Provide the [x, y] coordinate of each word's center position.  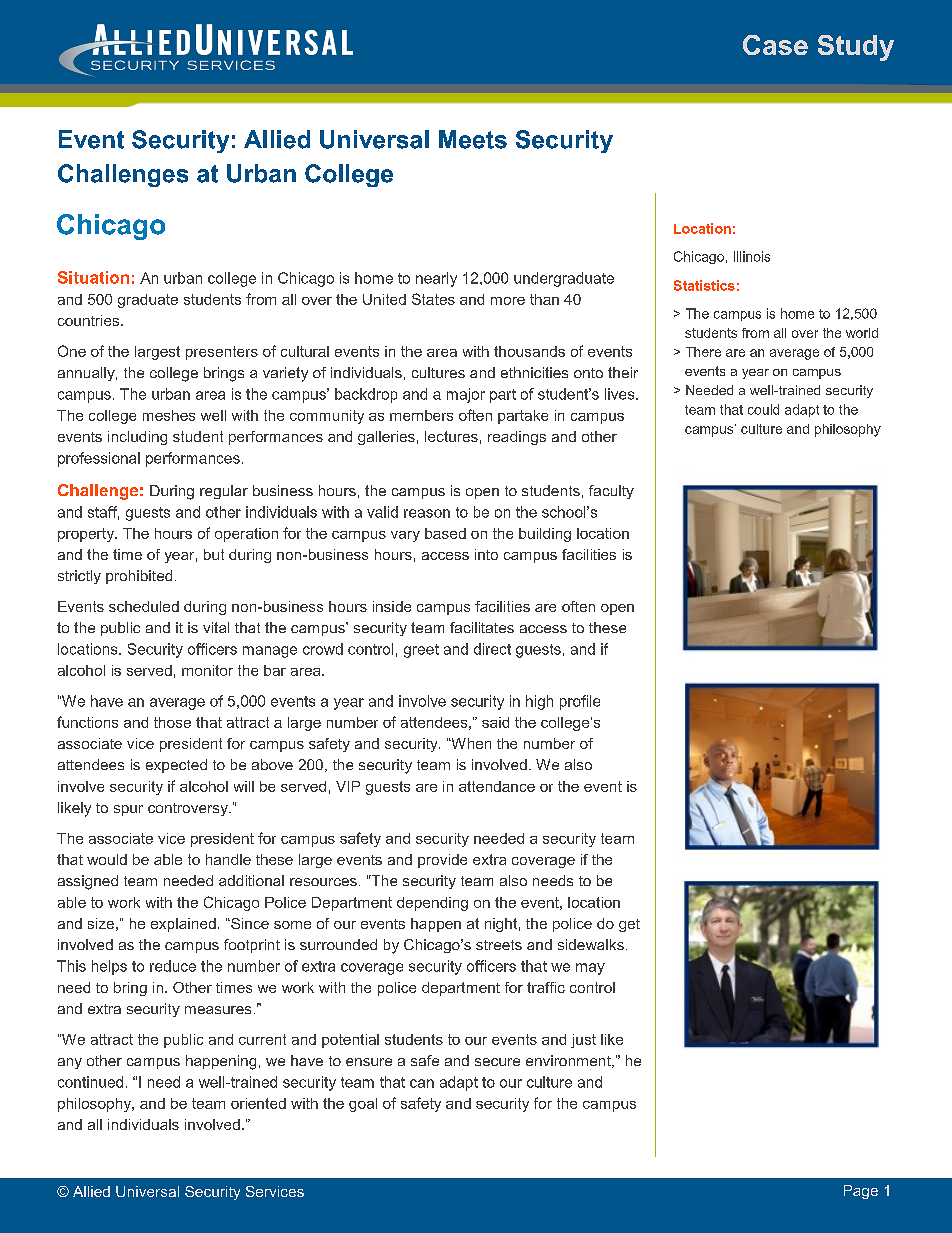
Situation [93, 277]
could [763, 409]
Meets [473, 139]
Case [775, 45]
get [629, 925]
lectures [451, 436]
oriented [258, 1103]
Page [861, 1192]
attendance [497, 786]
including [137, 438]
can [422, 1083]
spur [128, 810]
